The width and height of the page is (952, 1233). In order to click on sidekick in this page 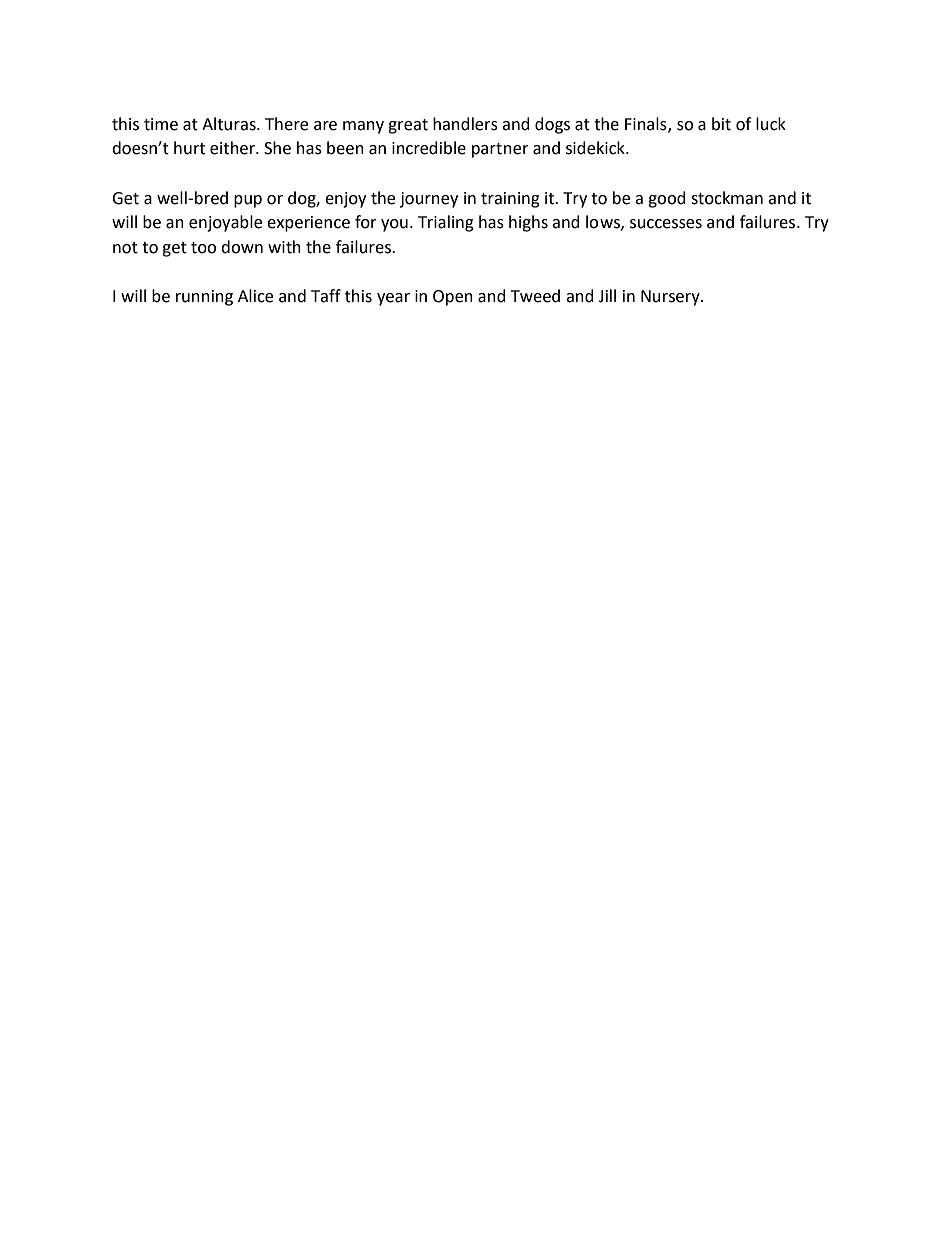, I will do `click(596, 148)`.
